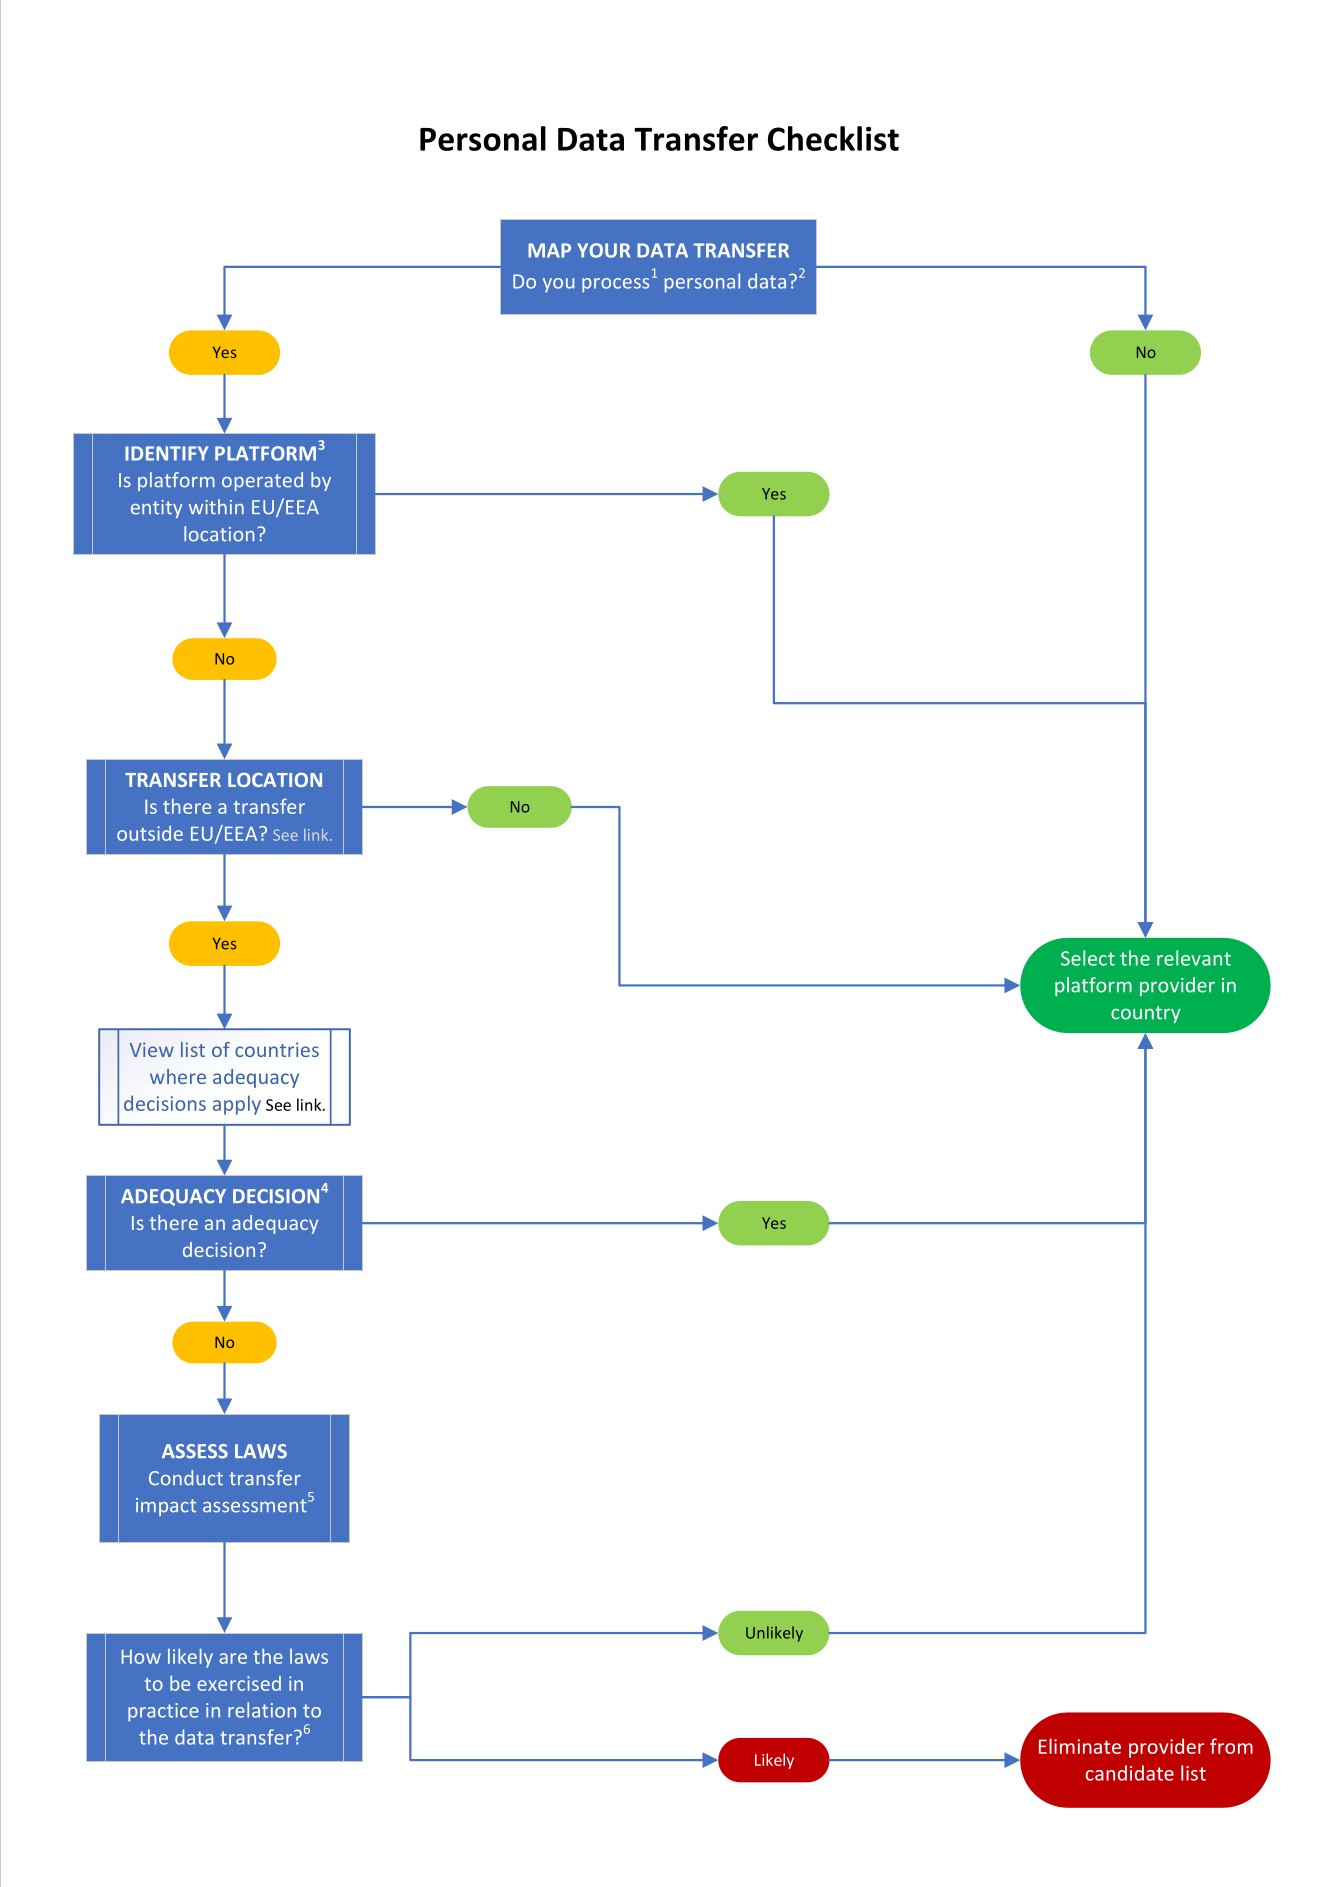  Describe the element at coordinates (166, 1507) in the screenshot. I see `impact` at that location.
